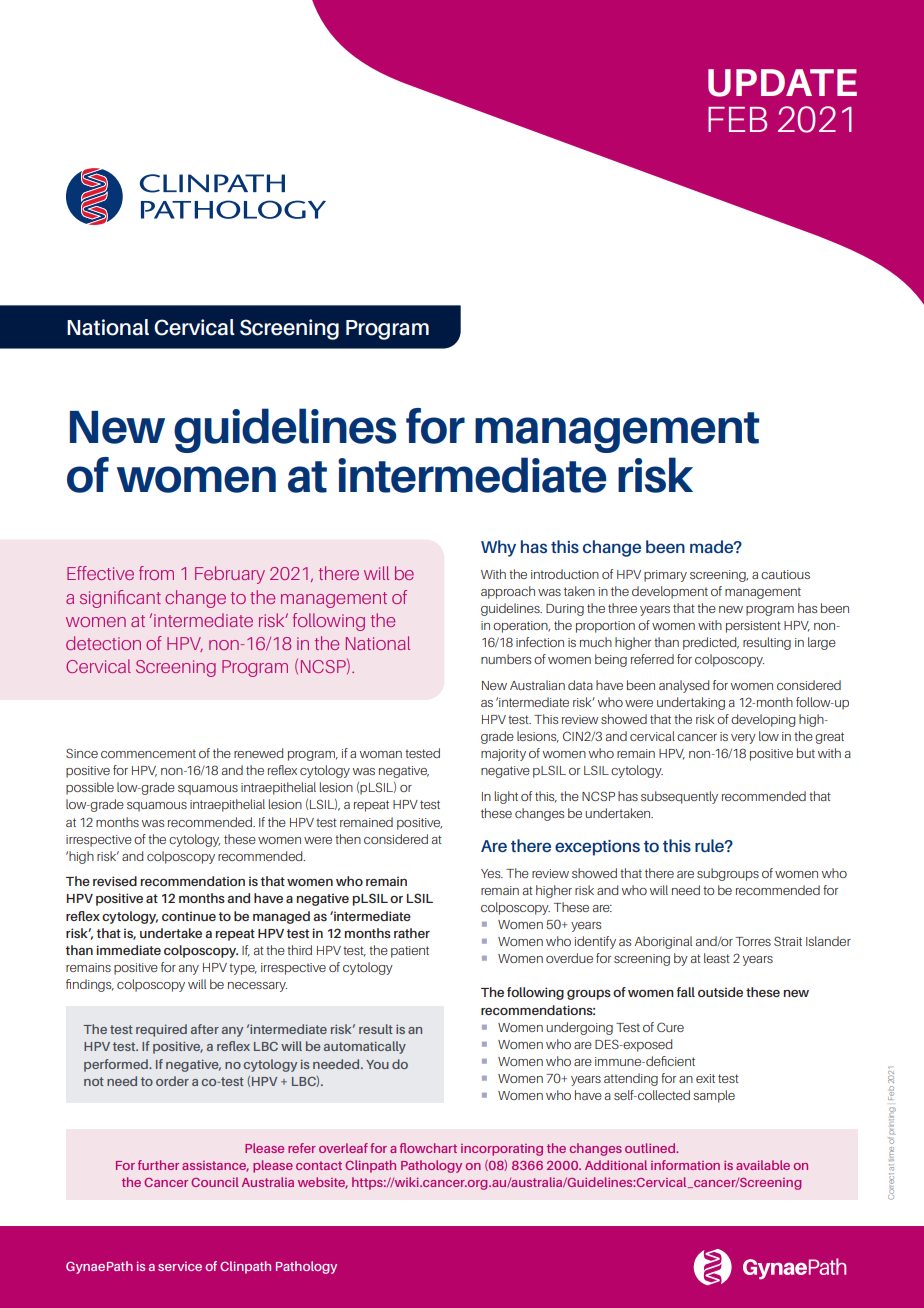 The width and height of the document is (924, 1308). What do you see at coordinates (180, 1266) in the document?
I see `service` at bounding box center [180, 1266].
